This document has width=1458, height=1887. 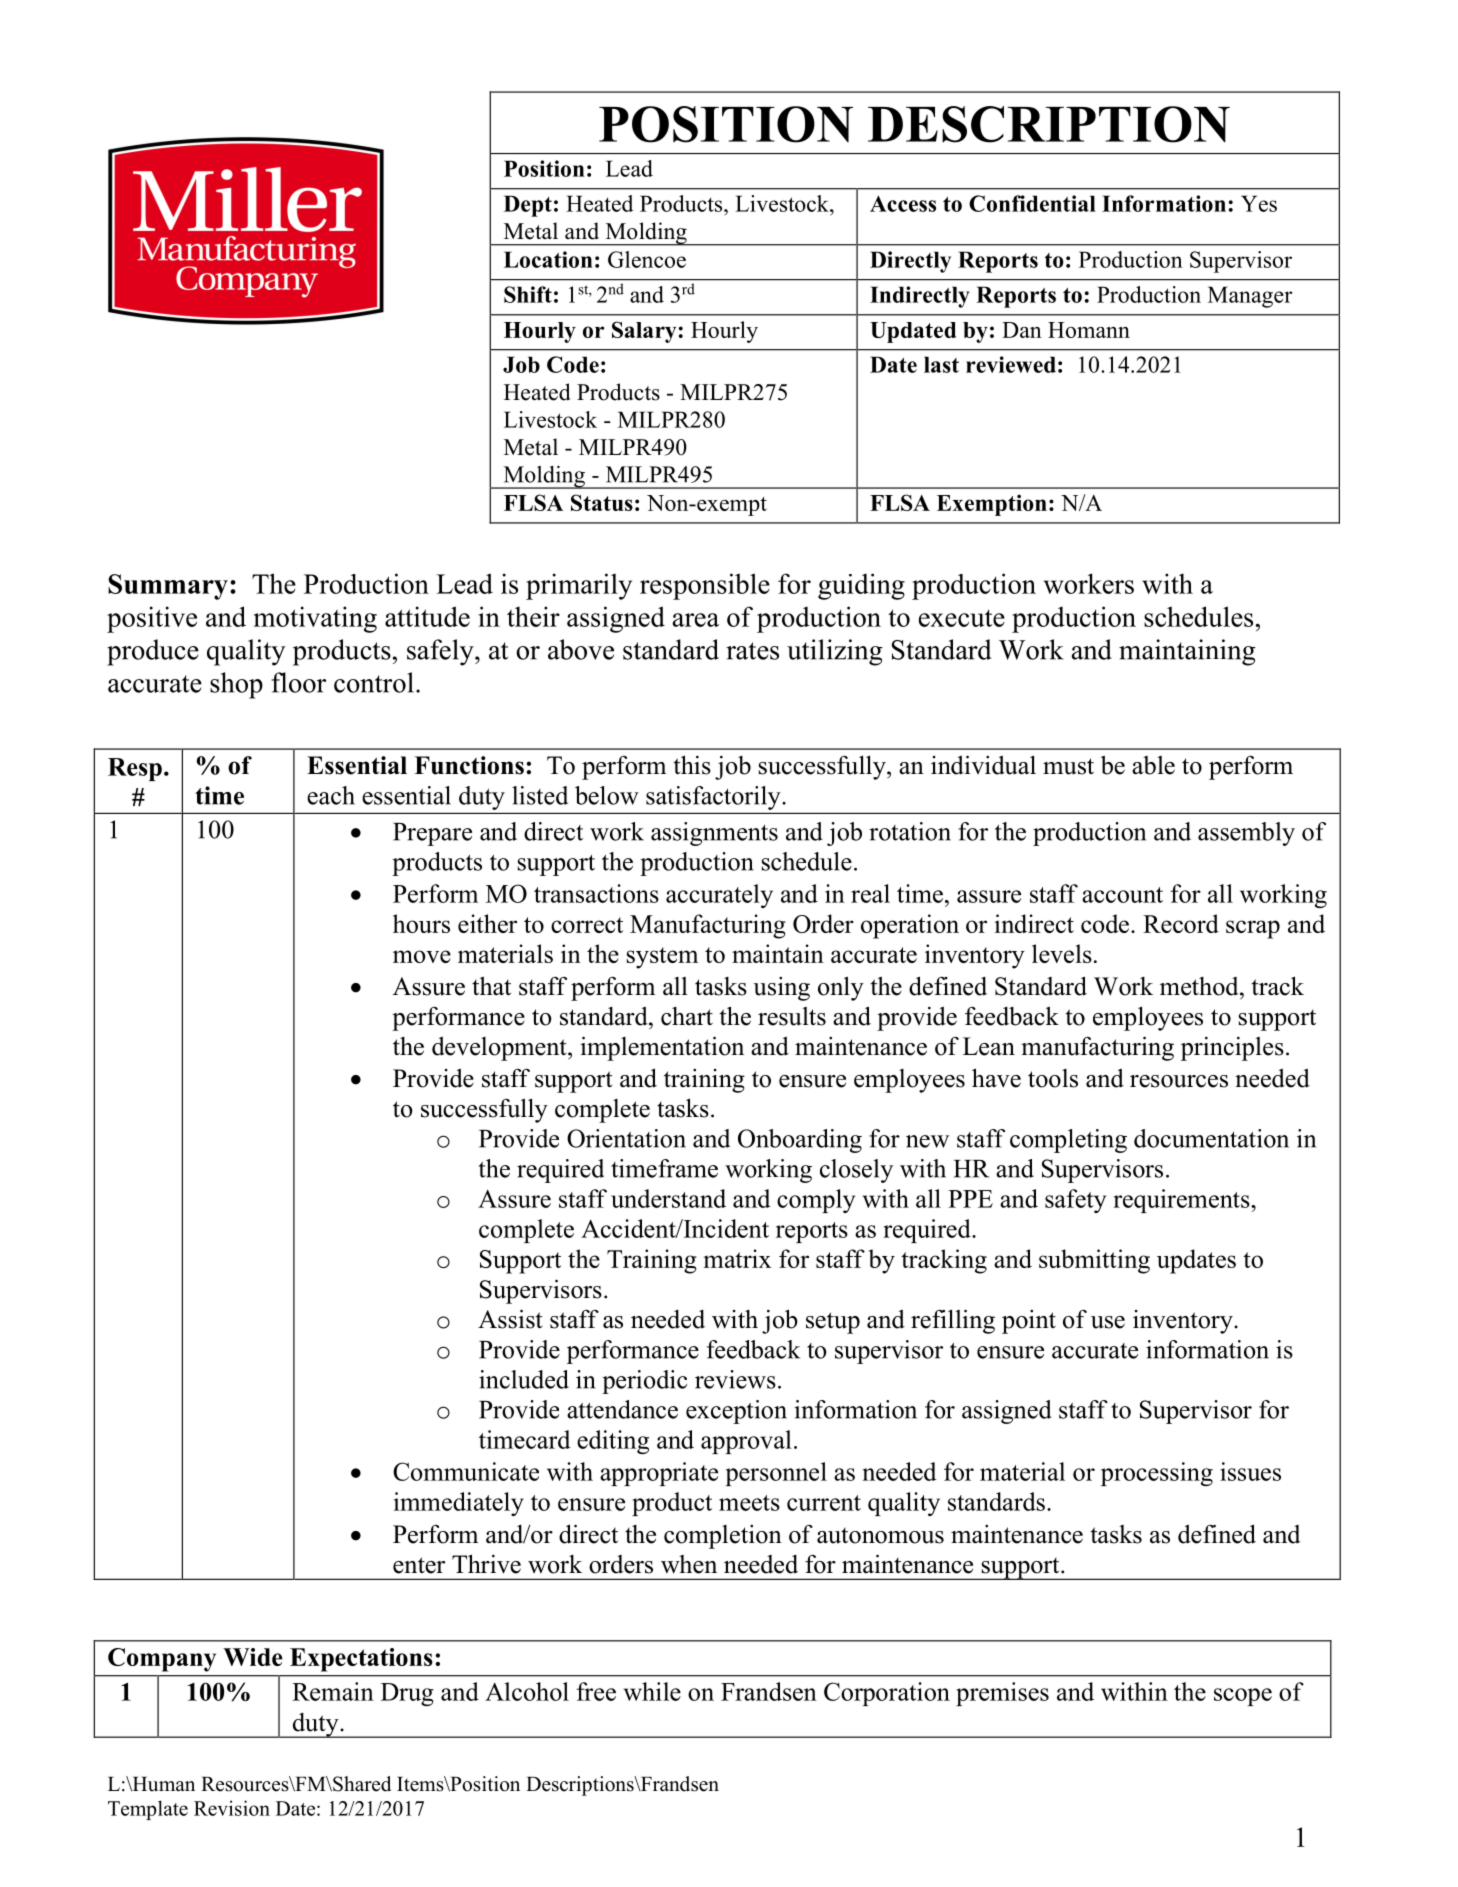 What do you see at coordinates (692, 765) in the document?
I see `this` at bounding box center [692, 765].
